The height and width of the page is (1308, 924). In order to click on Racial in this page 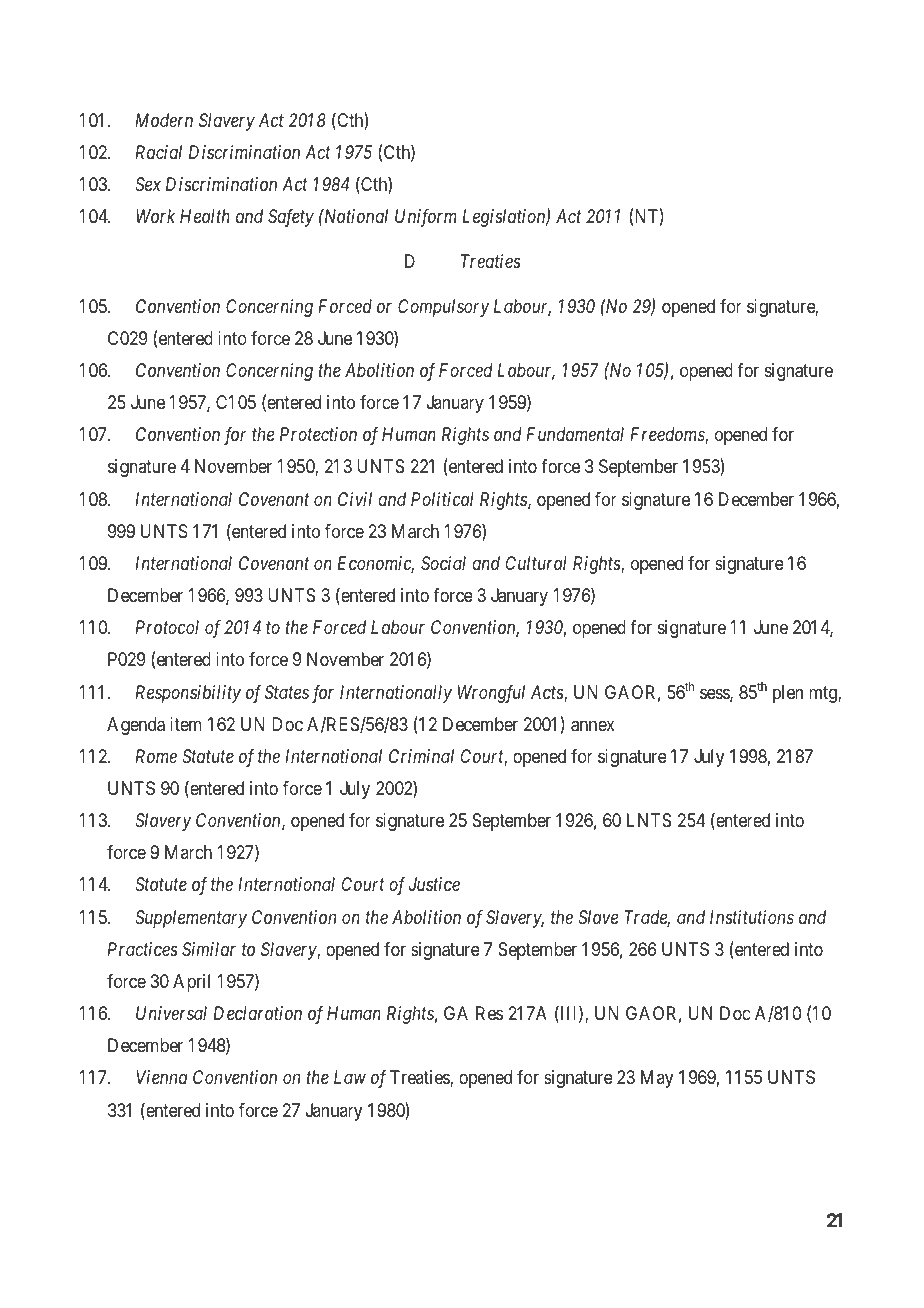, I will do `click(158, 152)`.
